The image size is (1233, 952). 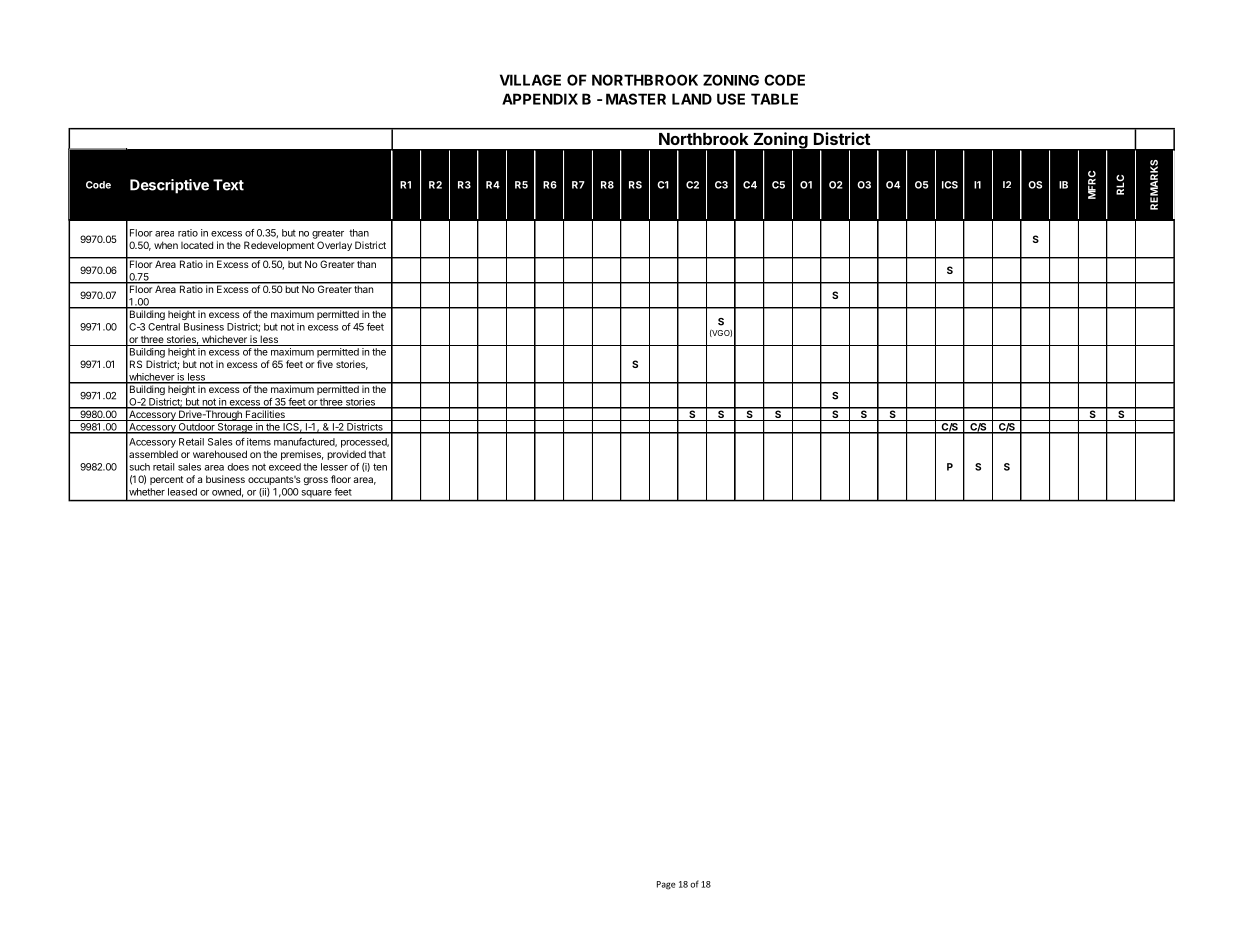 What do you see at coordinates (377, 454) in the screenshot?
I see `that` at bounding box center [377, 454].
